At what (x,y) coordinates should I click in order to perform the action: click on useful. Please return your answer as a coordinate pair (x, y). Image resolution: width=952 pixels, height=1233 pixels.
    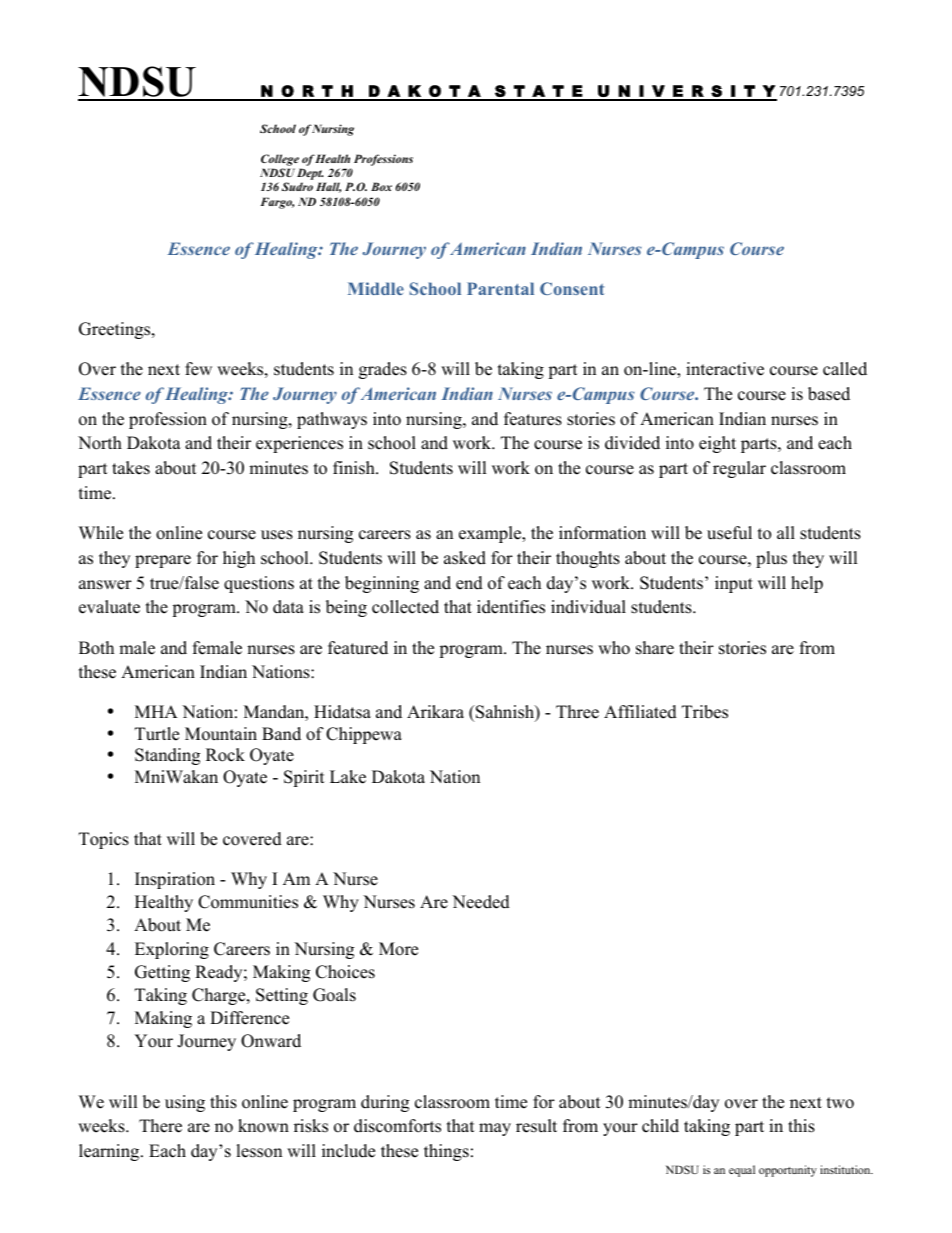
    Looking at the image, I should click on (729, 533).
